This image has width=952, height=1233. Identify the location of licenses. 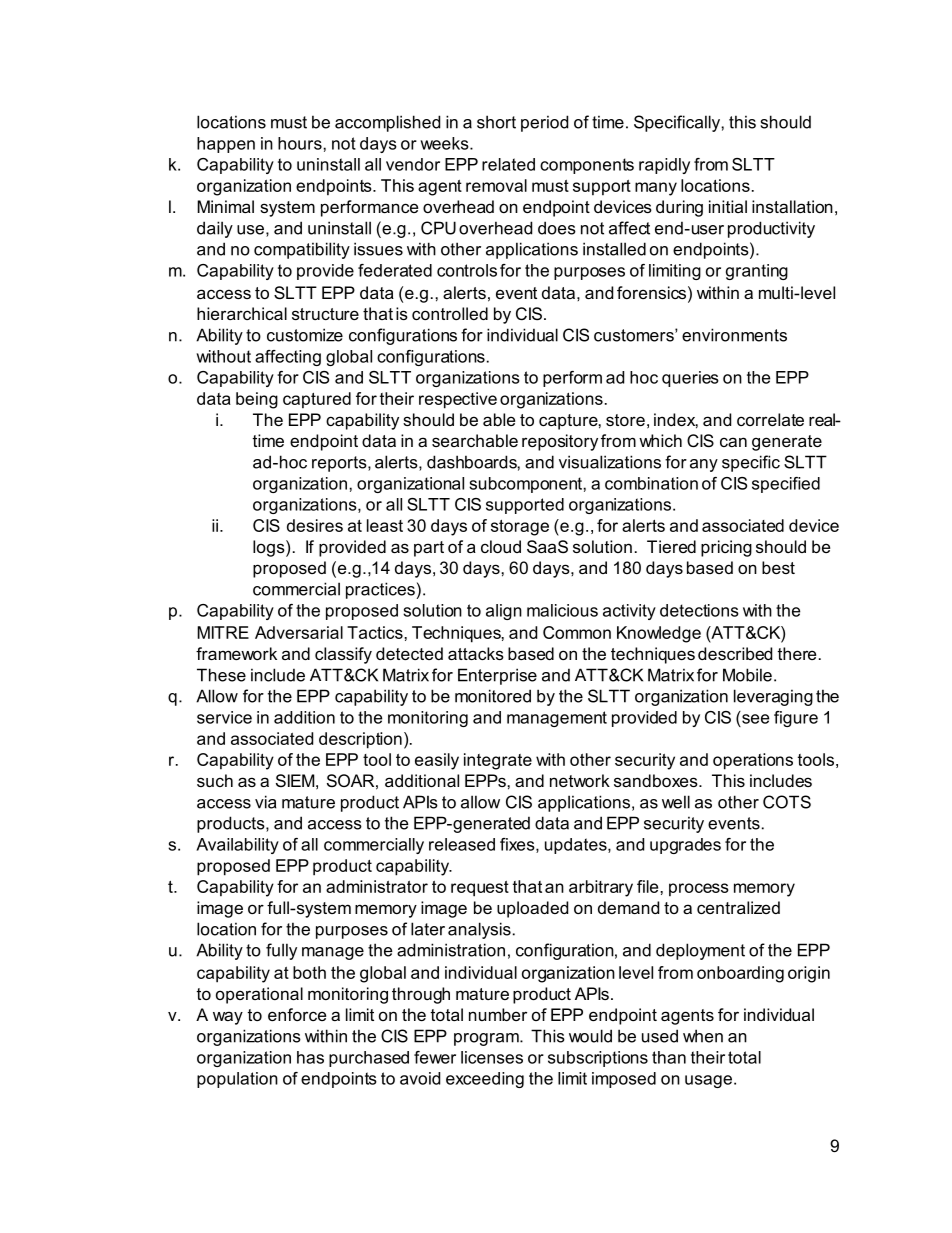
(492, 1057).
